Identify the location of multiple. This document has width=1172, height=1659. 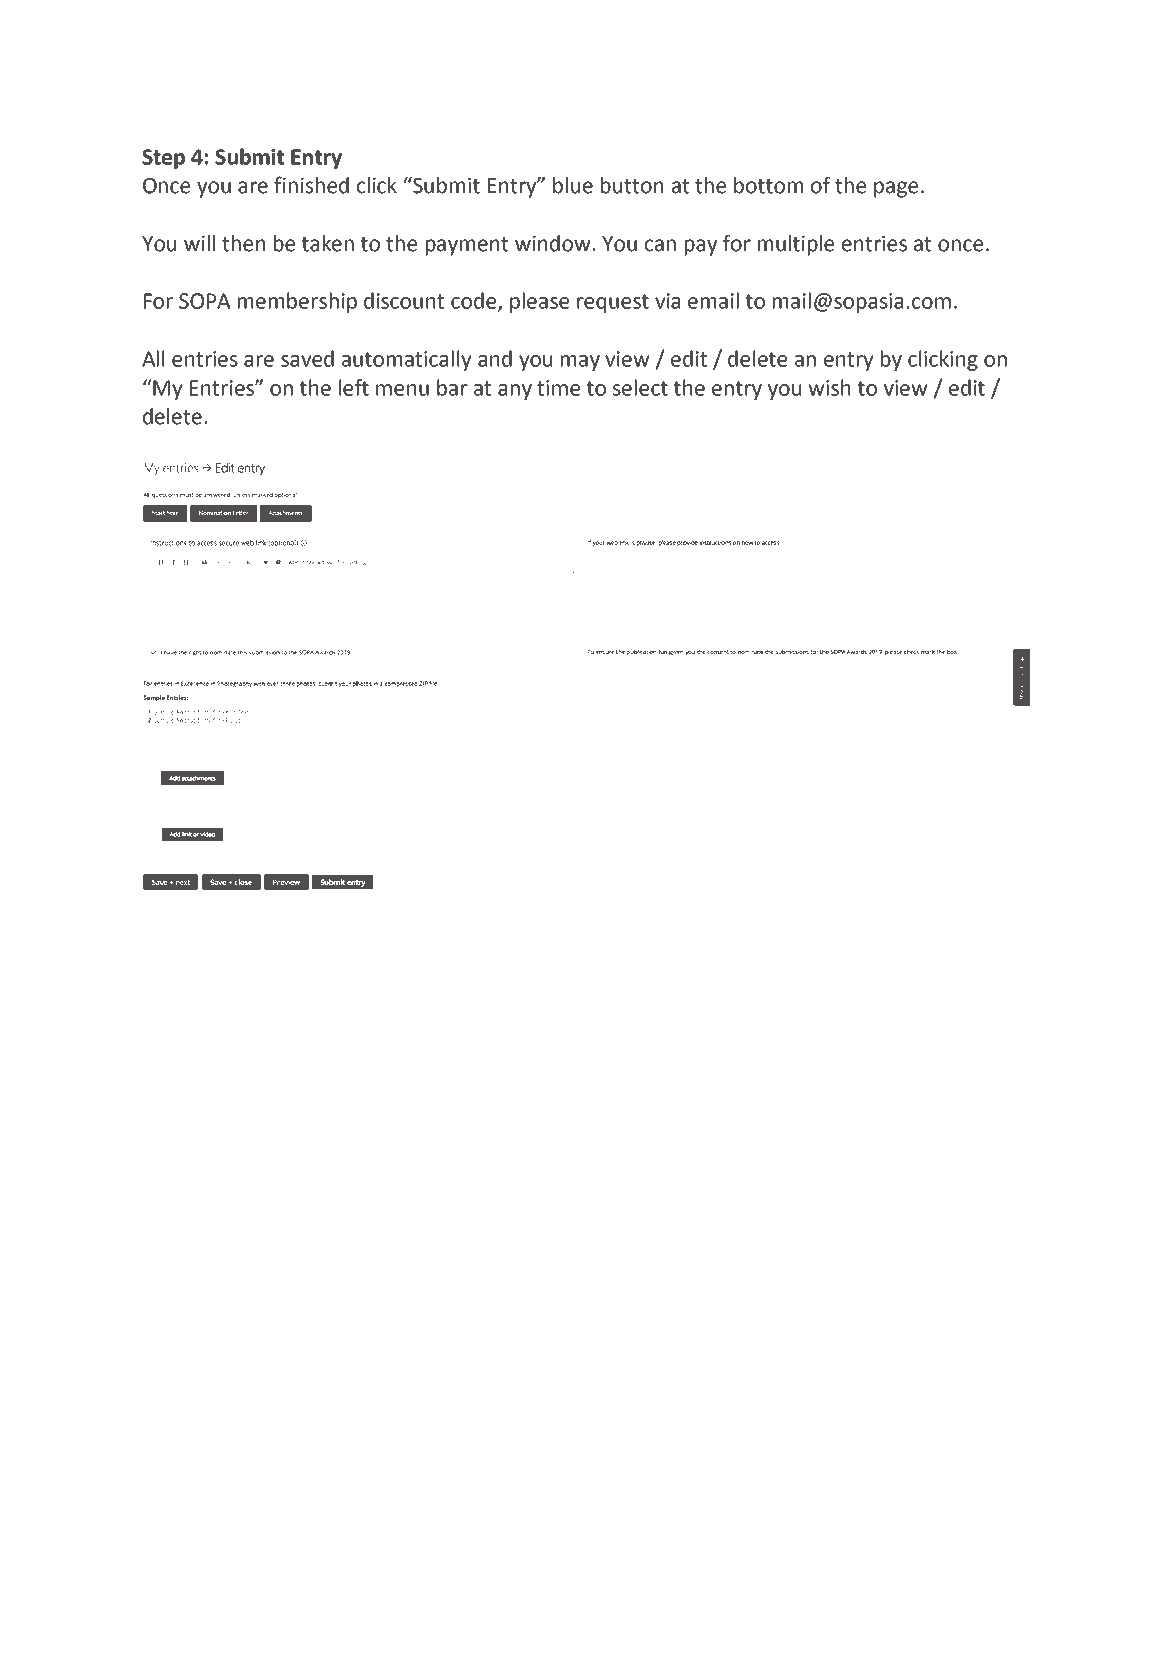
(796, 245).
